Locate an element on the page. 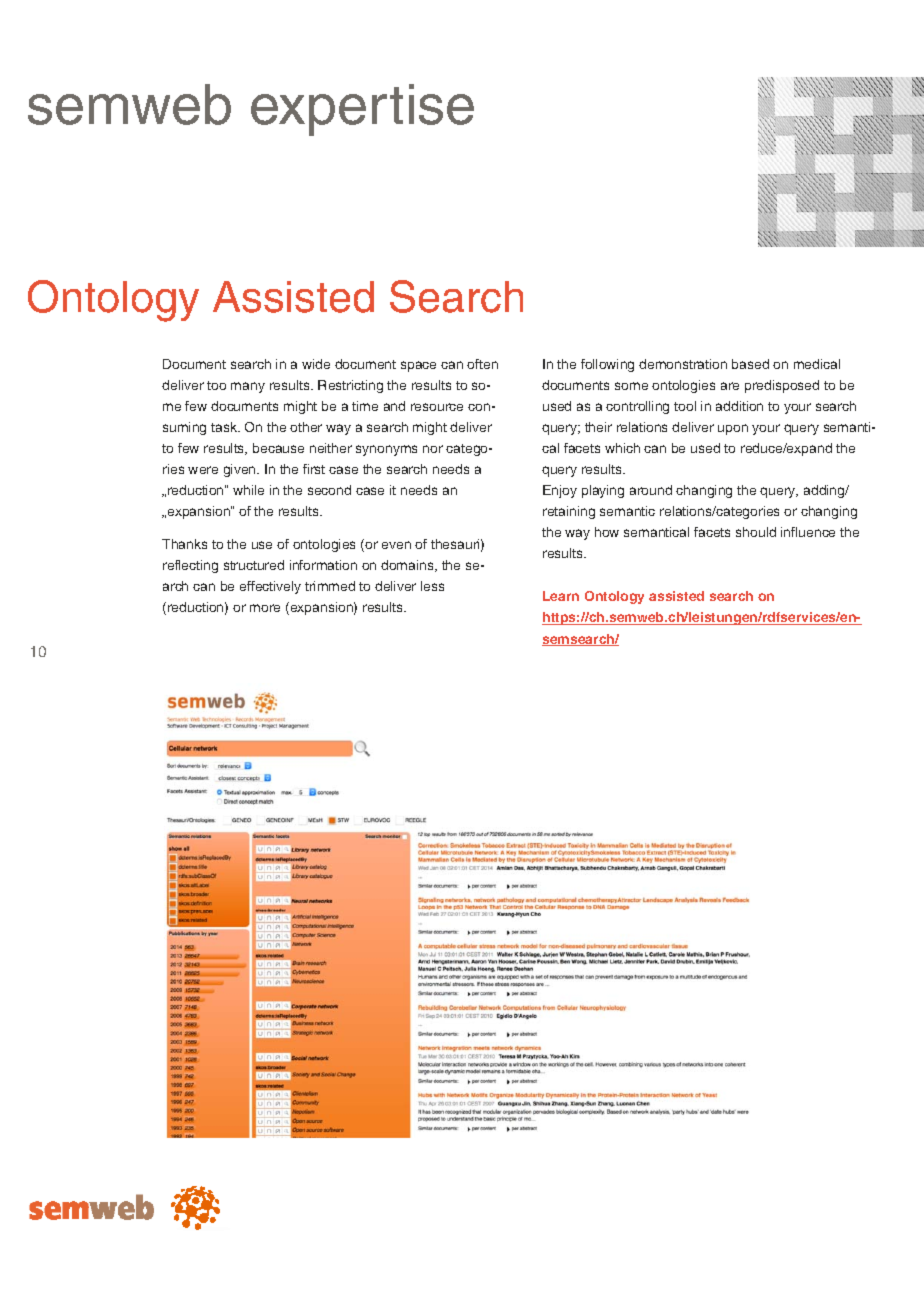 Image resolution: width=924 pixels, height=1308 pixels. Learn is located at coordinates (561, 596).
